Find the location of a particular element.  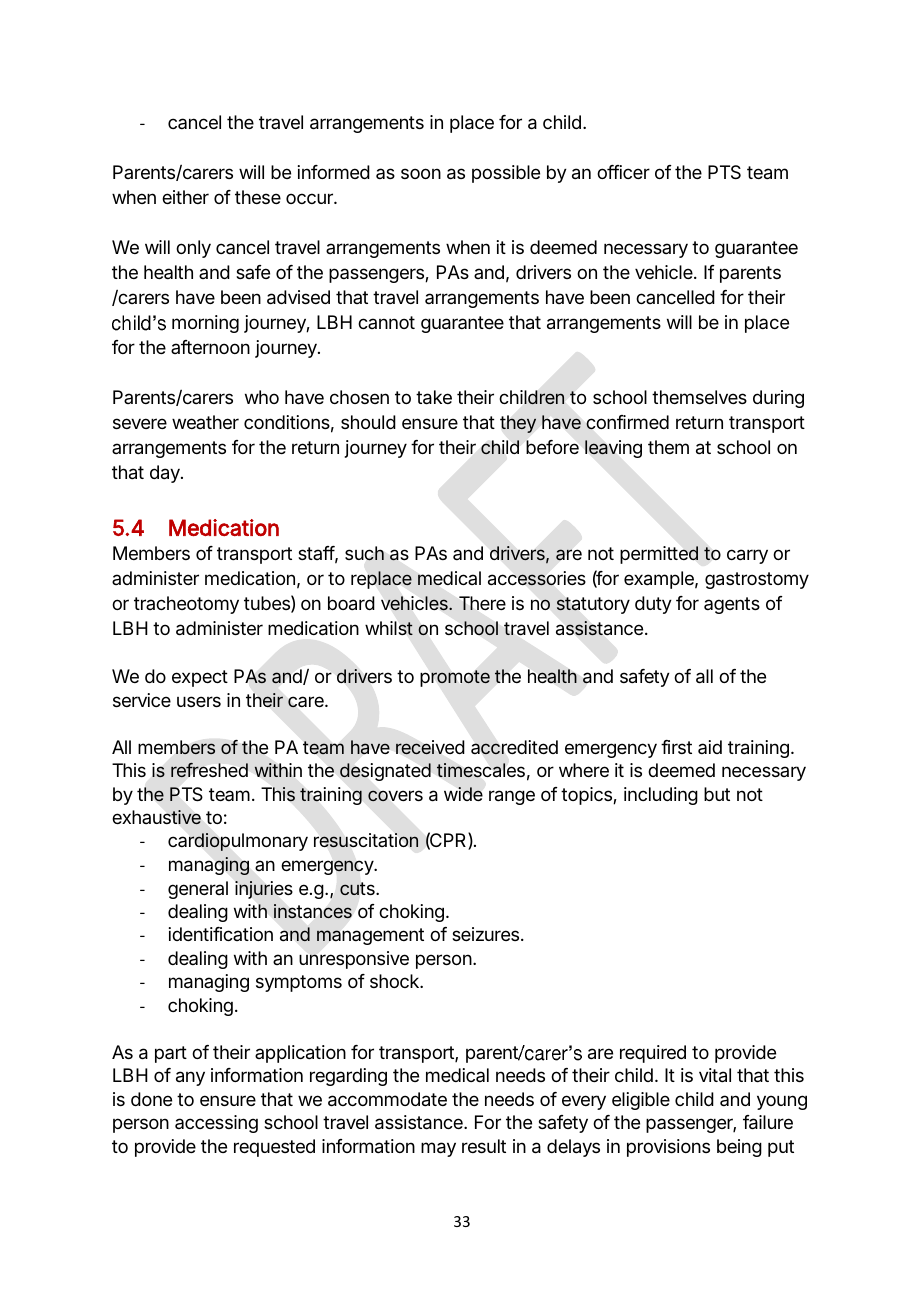

injuries is located at coordinates (264, 890).
